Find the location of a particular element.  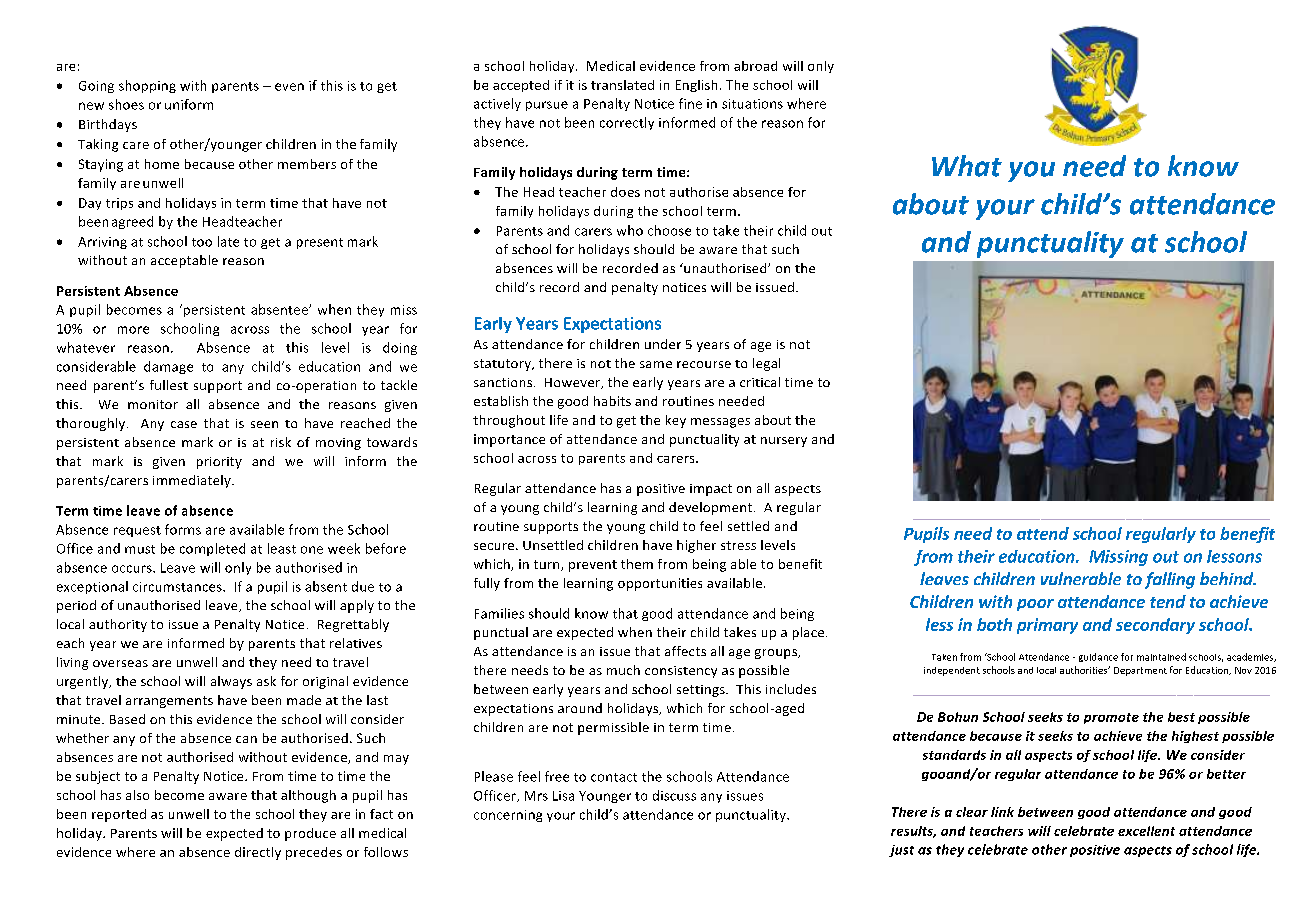

circumstances is located at coordinates (178, 587).
